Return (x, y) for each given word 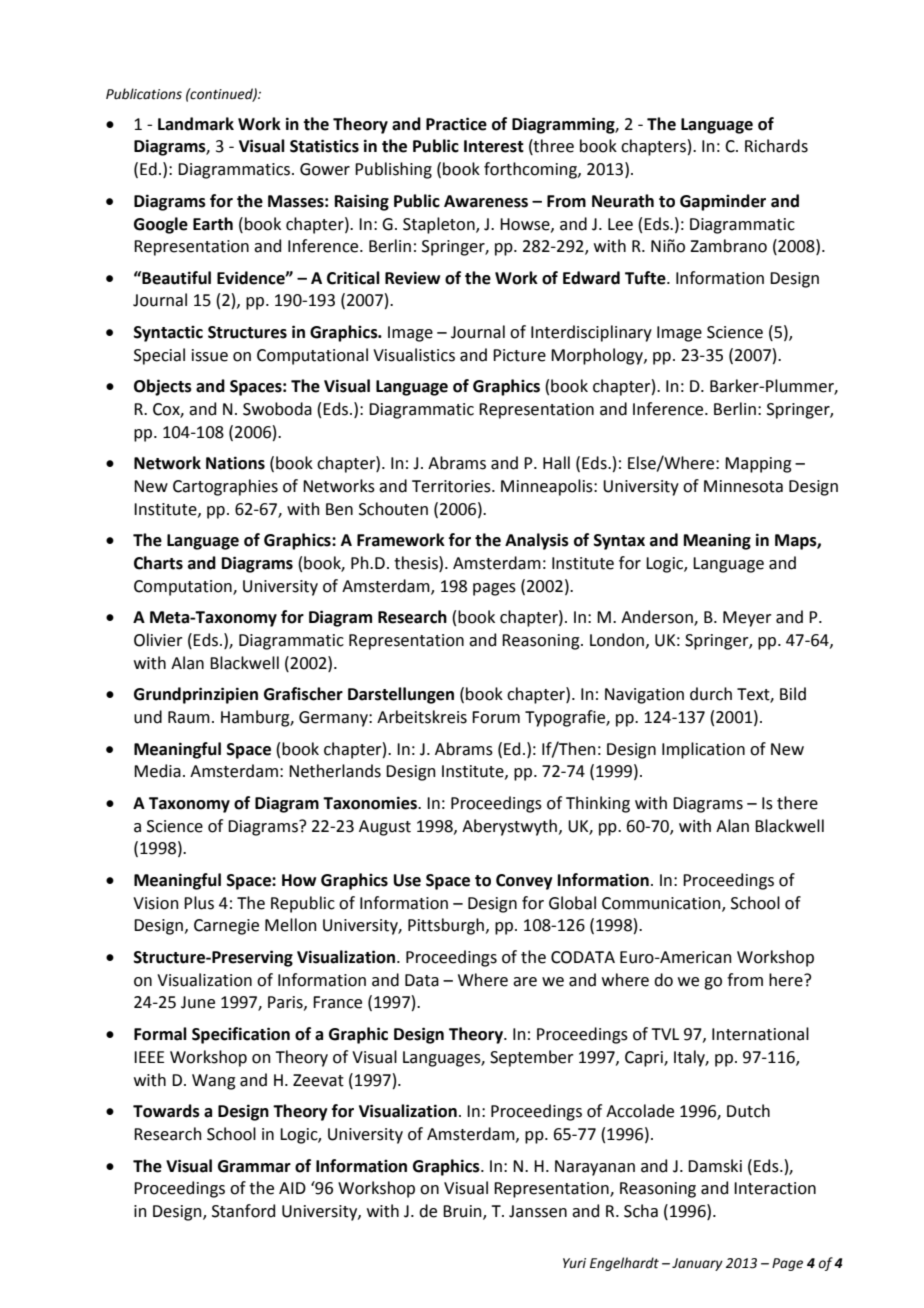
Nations (235, 463)
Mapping (758, 465)
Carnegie (226, 927)
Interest (494, 146)
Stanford (243, 1211)
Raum (189, 717)
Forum (496, 717)
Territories (452, 486)
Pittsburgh (446, 926)
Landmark (196, 124)
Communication (662, 904)
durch (711, 694)
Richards (776, 146)
